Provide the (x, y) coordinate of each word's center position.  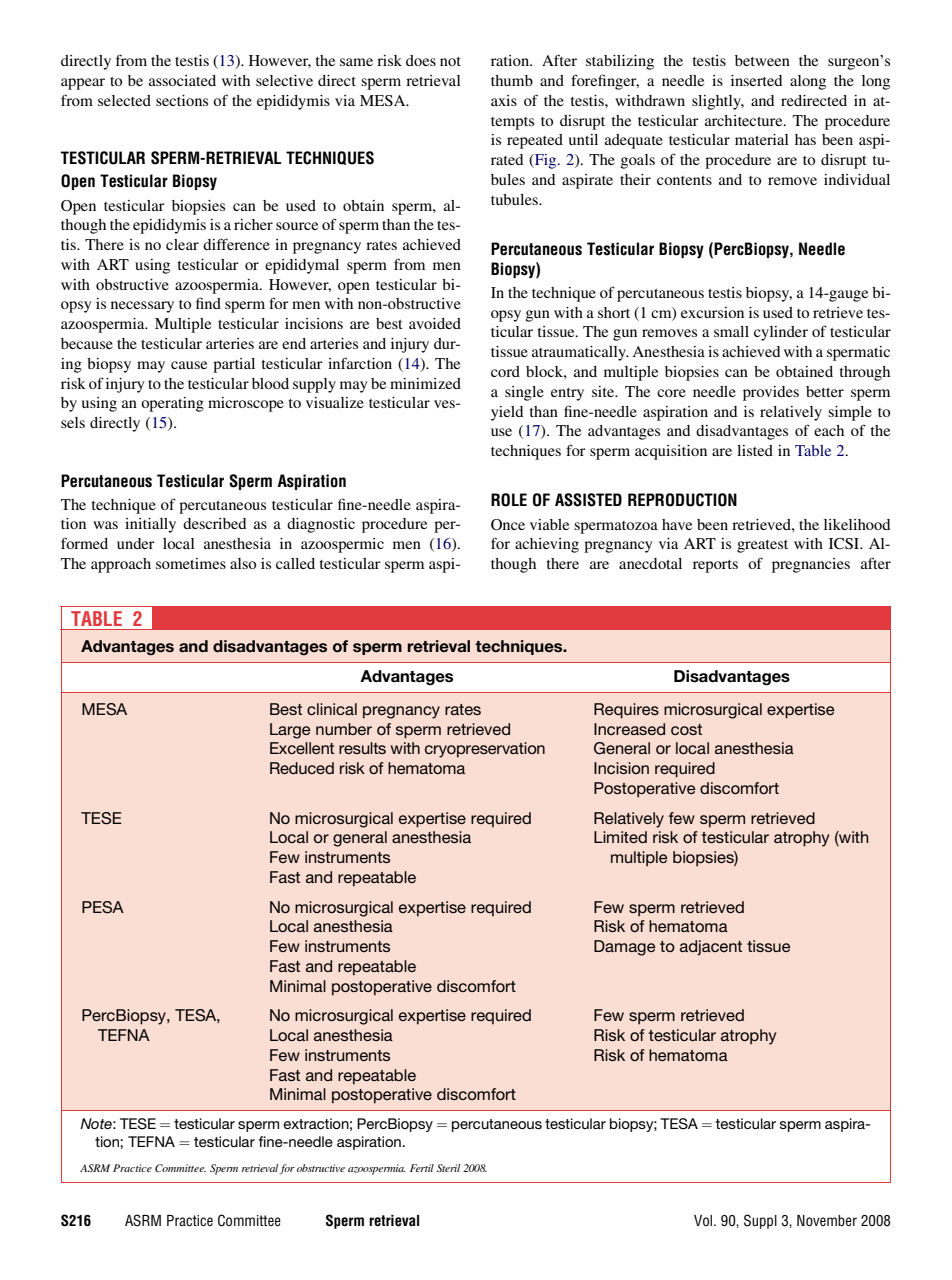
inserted (756, 80)
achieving (547, 545)
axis (504, 100)
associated (182, 80)
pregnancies (811, 565)
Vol (704, 1220)
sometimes (191, 563)
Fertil (422, 1168)
